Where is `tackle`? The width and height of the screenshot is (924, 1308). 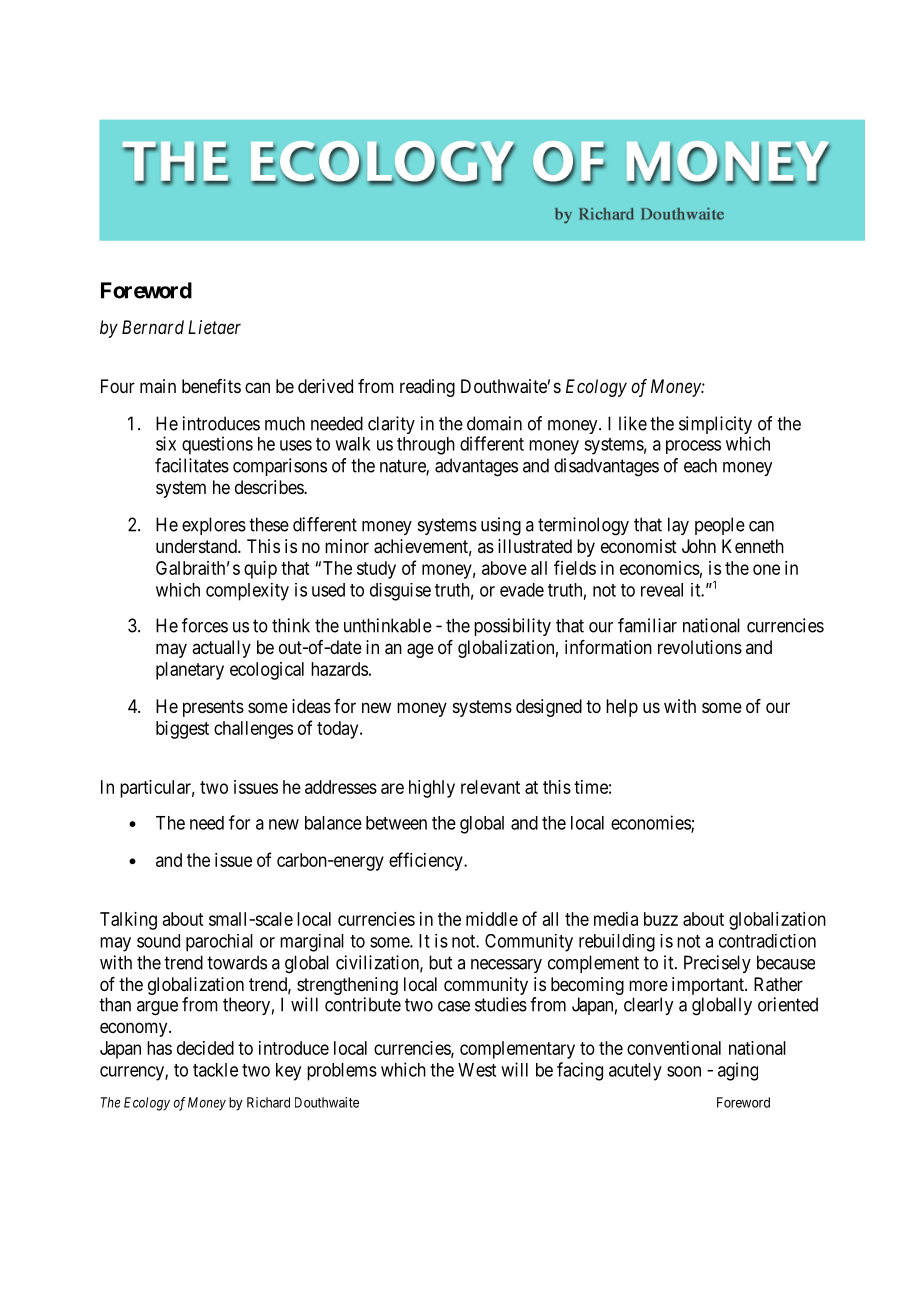 tackle is located at coordinates (215, 1070).
